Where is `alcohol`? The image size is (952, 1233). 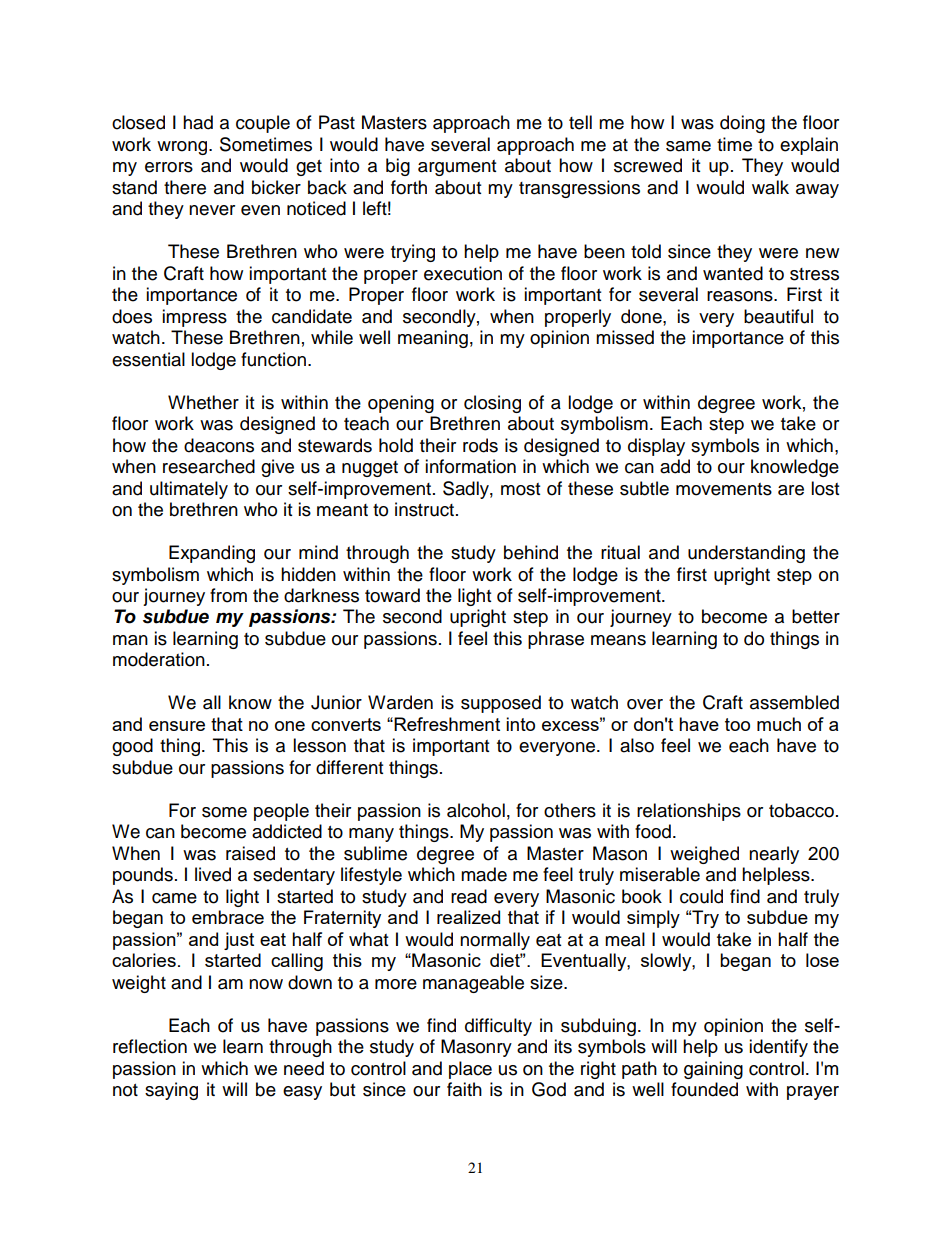 alcohol is located at coordinates (476, 810).
